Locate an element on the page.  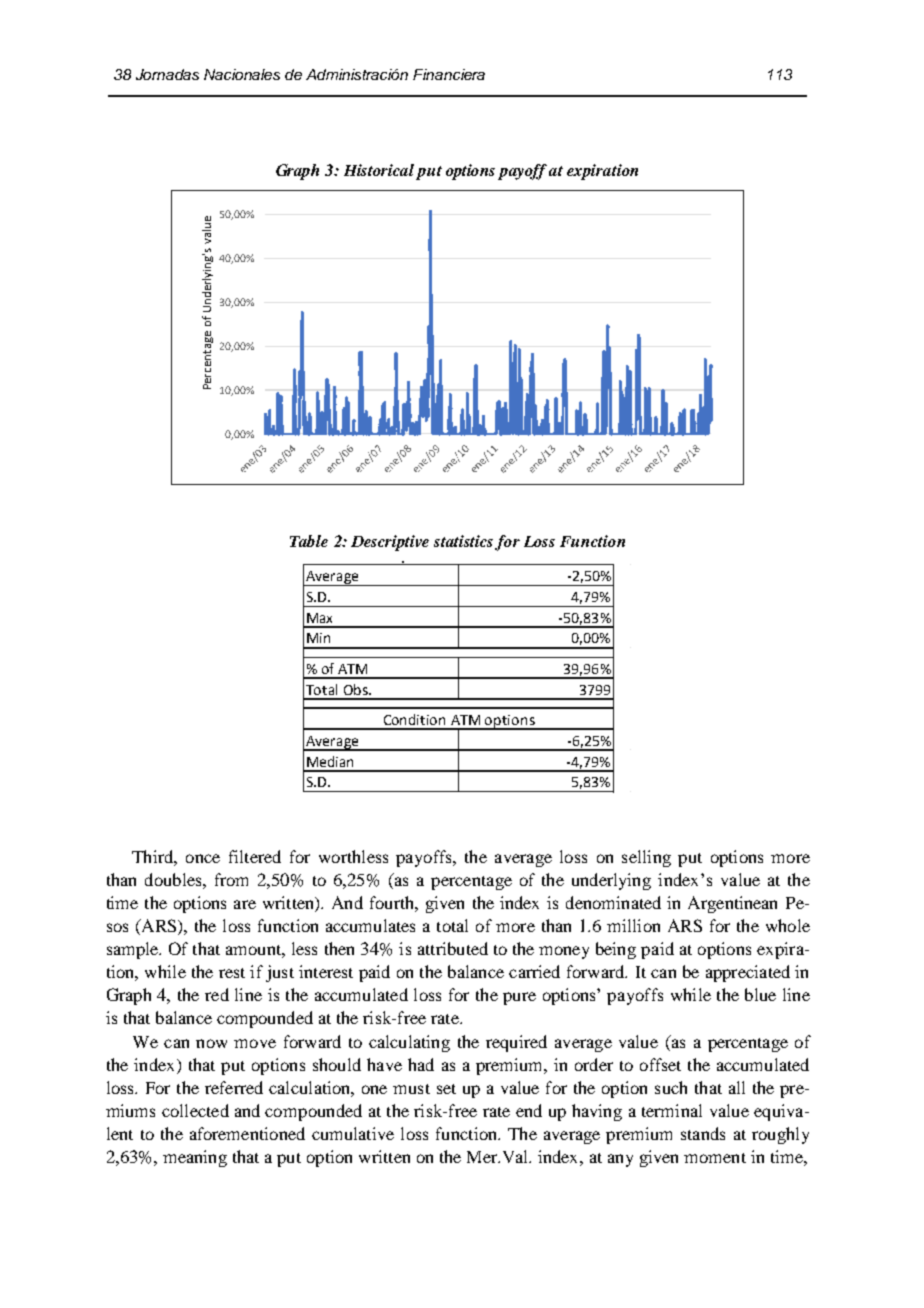
Historical is located at coordinates (379, 170).
